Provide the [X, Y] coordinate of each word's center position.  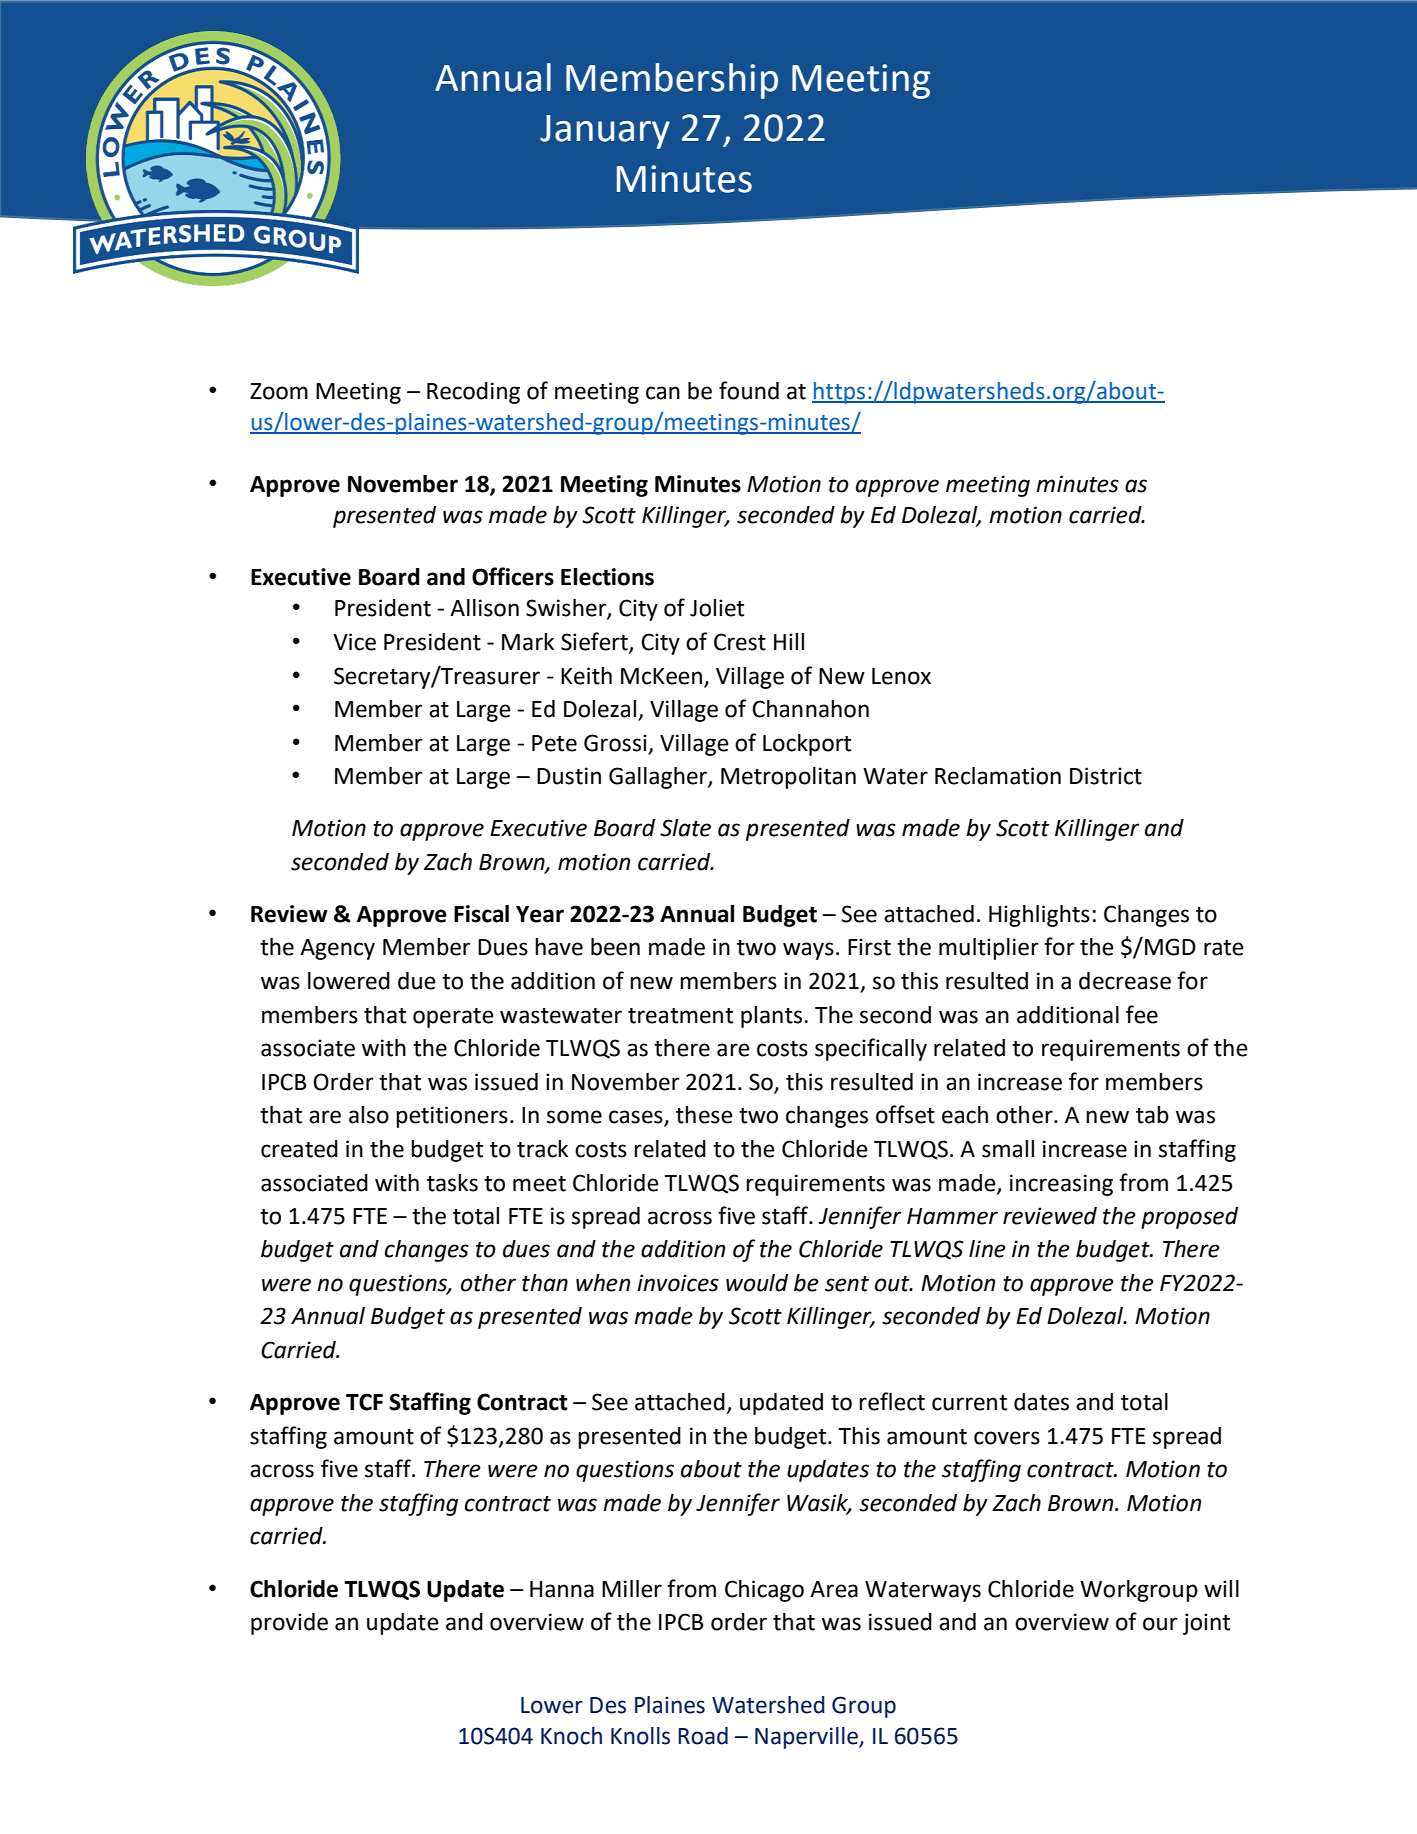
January [605, 132]
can [663, 393]
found [749, 390]
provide [289, 1624]
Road [703, 1736]
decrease [1125, 981]
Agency [337, 949]
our [1160, 1624]
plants [771, 1017]
